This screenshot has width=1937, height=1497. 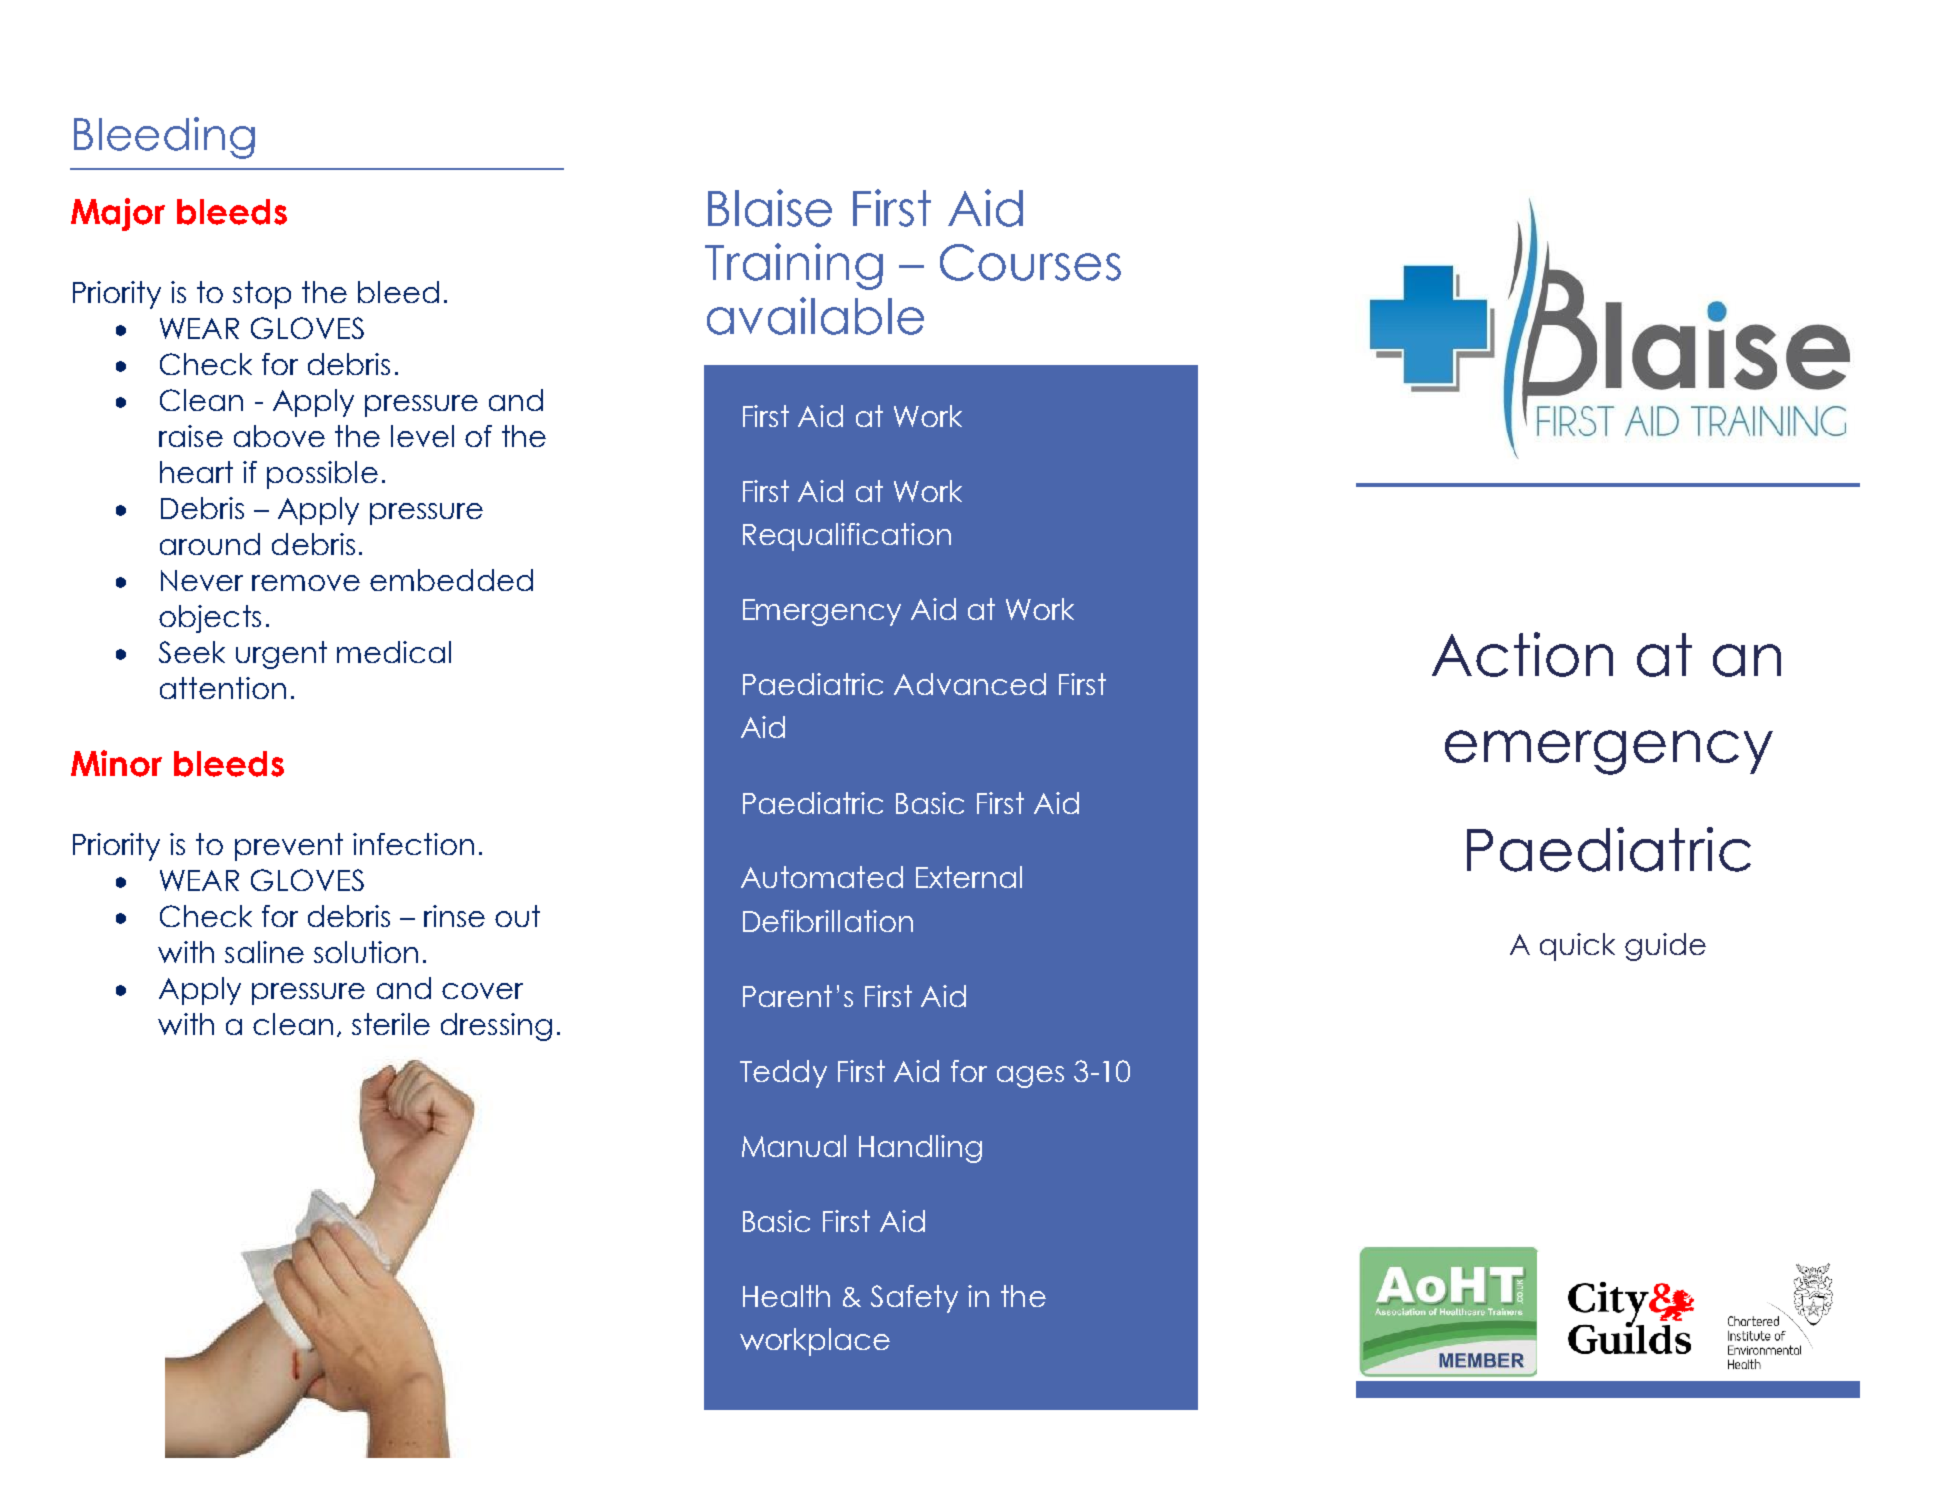 What do you see at coordinates (262, 295) in the screenshot?
I see `stop` at bounding box center [262, 295].
